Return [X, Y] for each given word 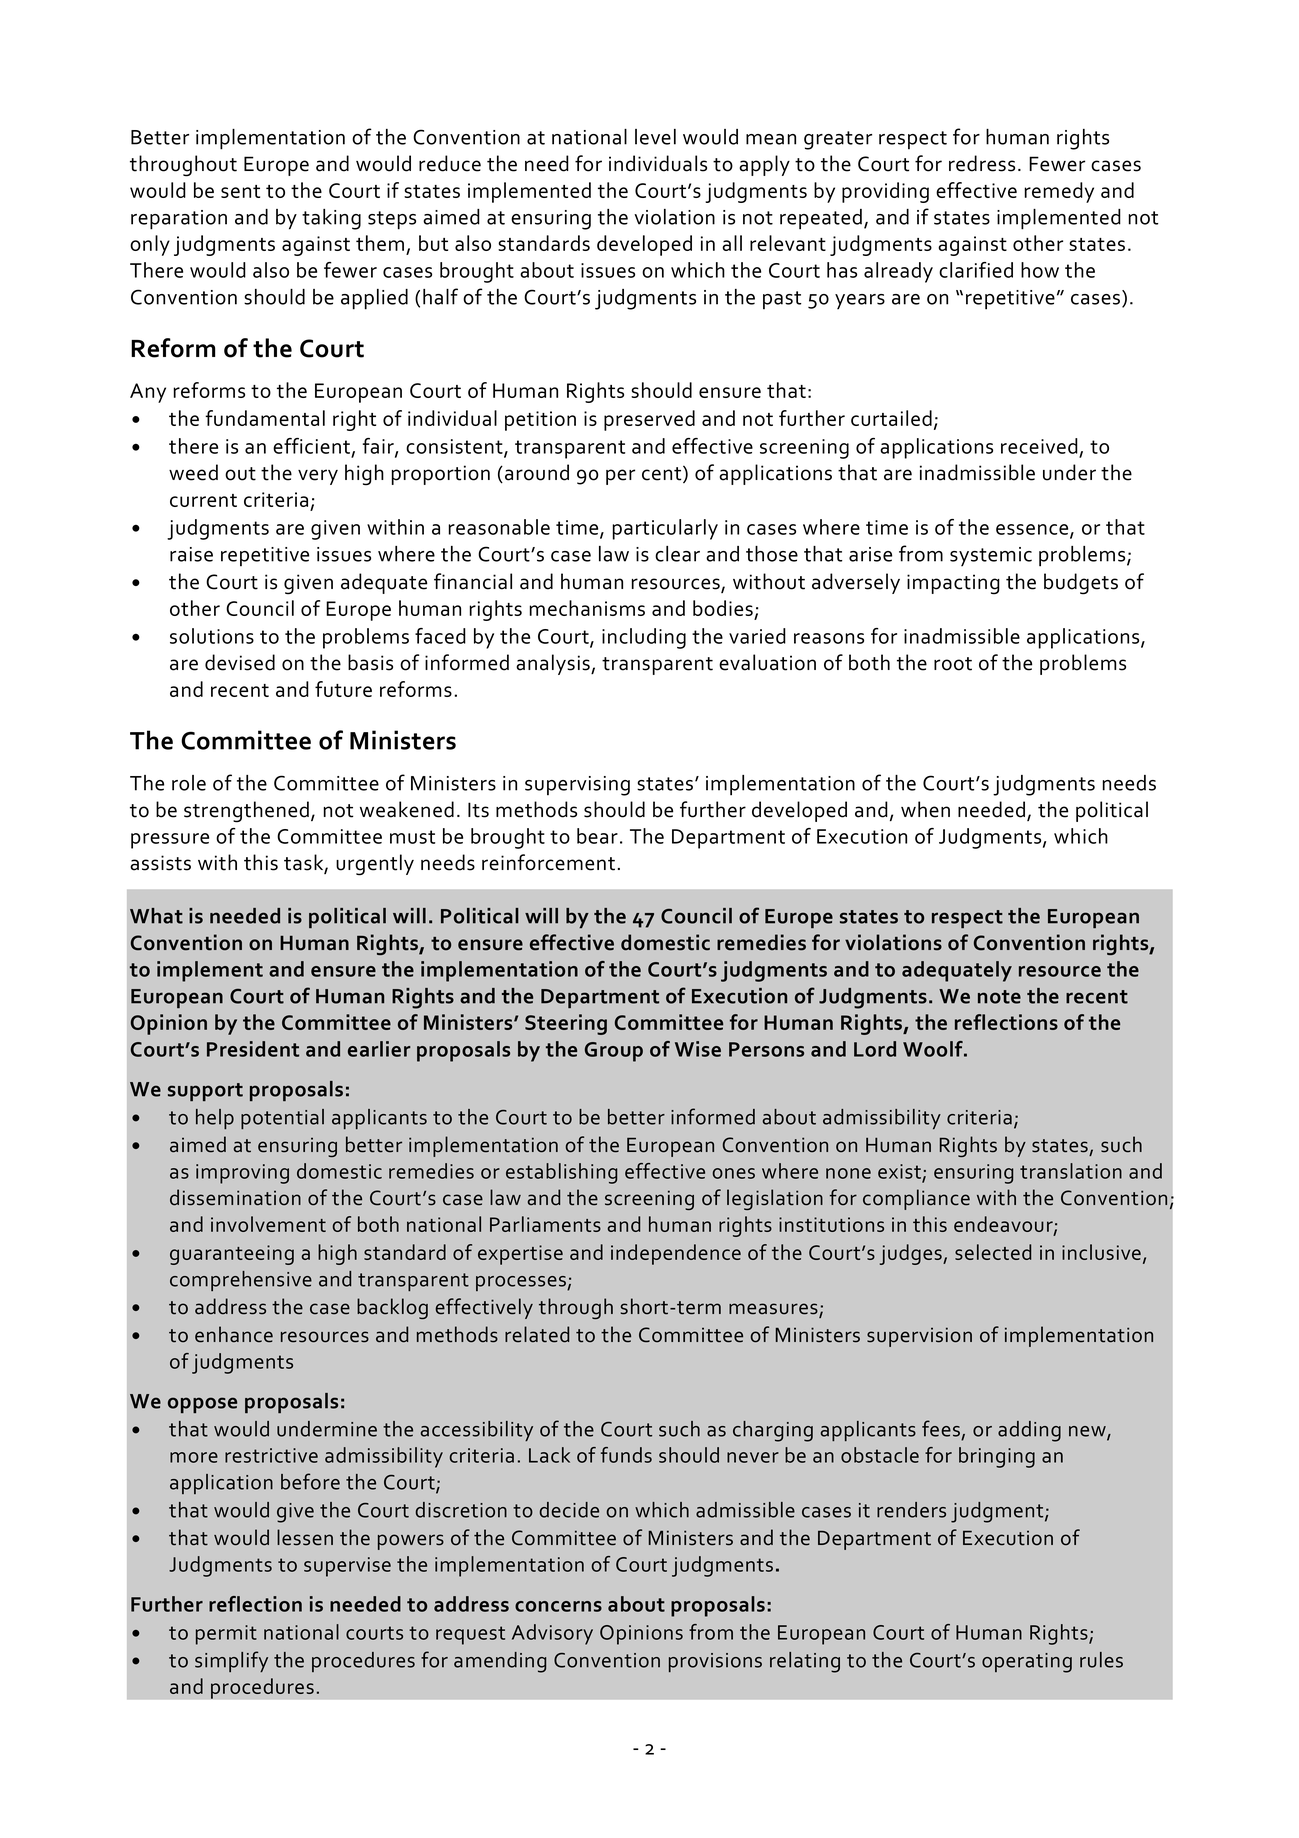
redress [982, 163]
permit [226, 1635]
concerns [558, 1606]
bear [597, 836]
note [999, 997]
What [156, 916]
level [655, 137]
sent [240, 191]
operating [1027, 1663]
